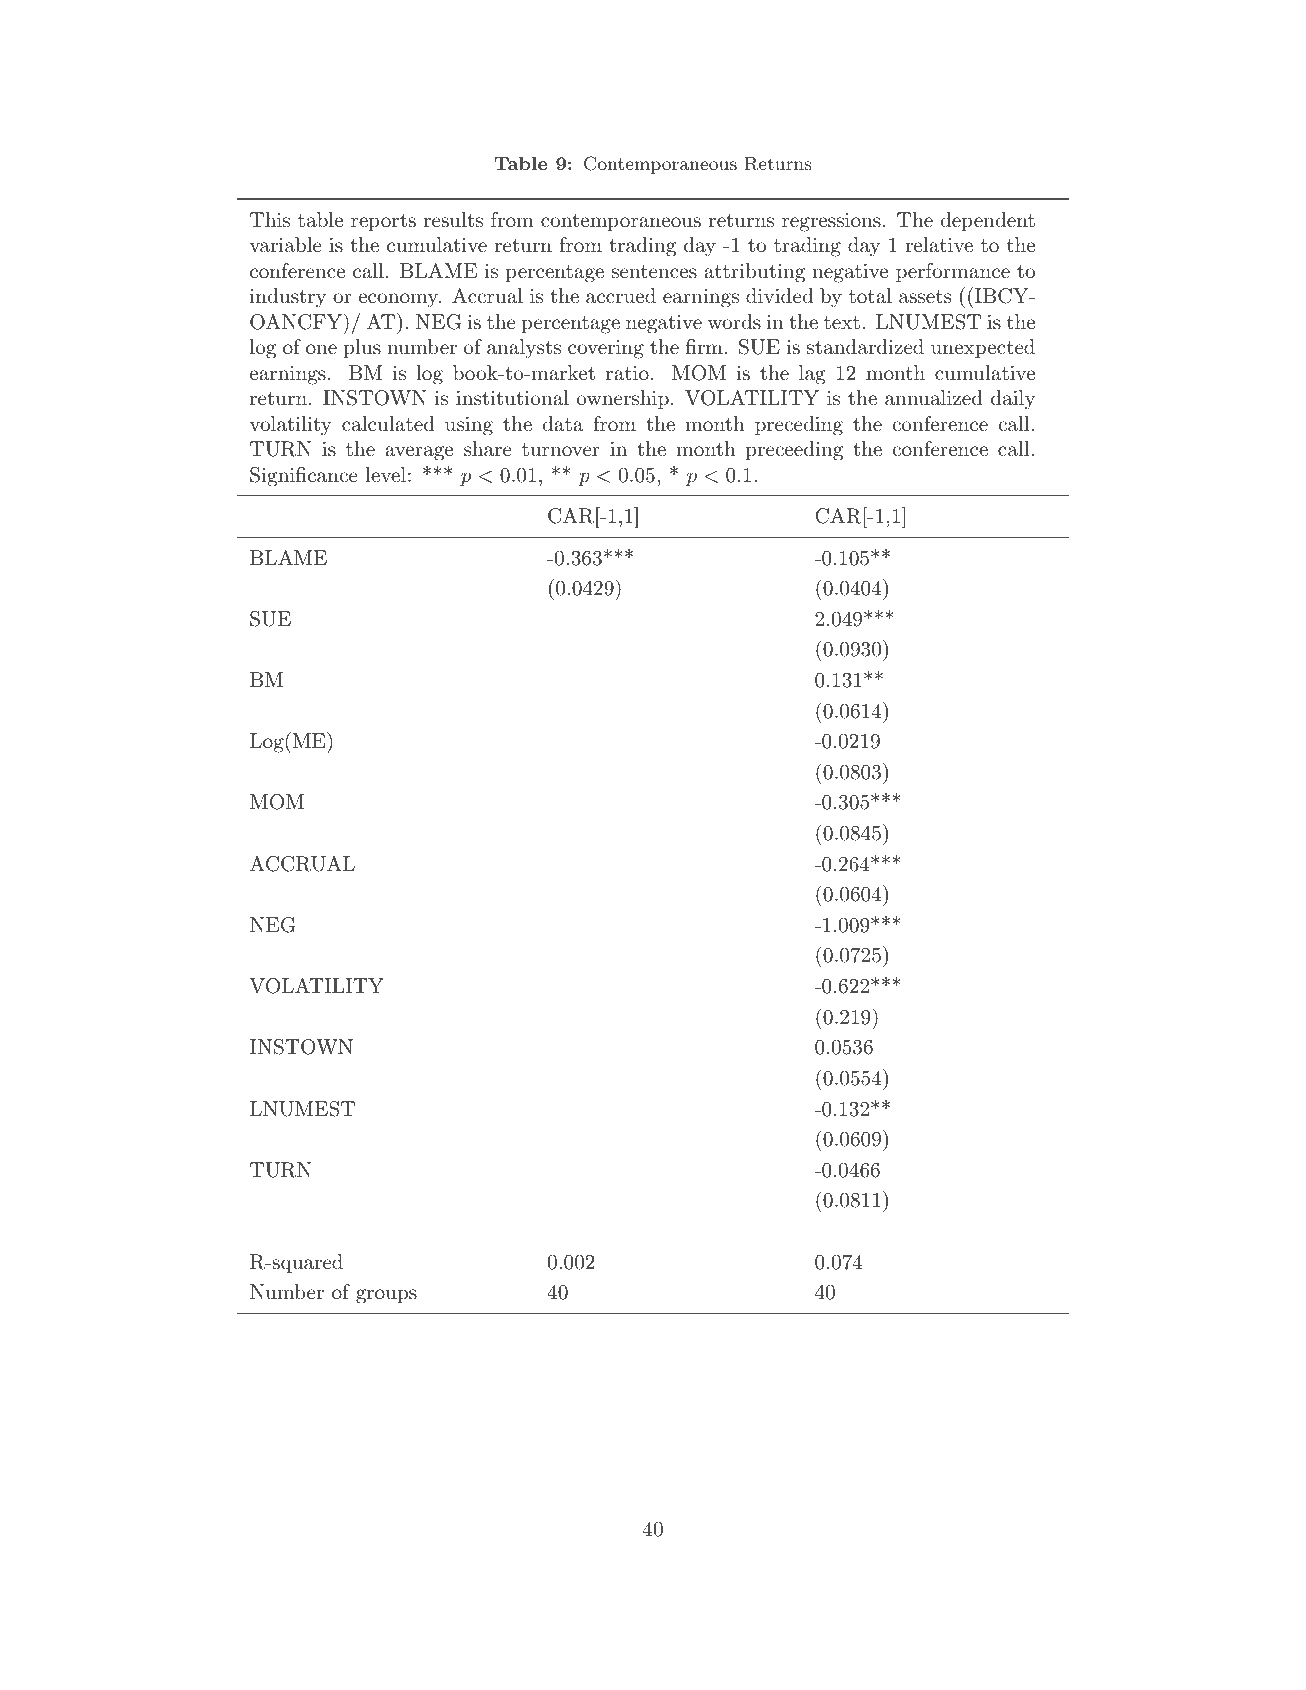 The width and height of the document is (1306, 1690). What do you see at coordinates (385, 474) in the document?
I see `level` at bounding box center [385, 474].
